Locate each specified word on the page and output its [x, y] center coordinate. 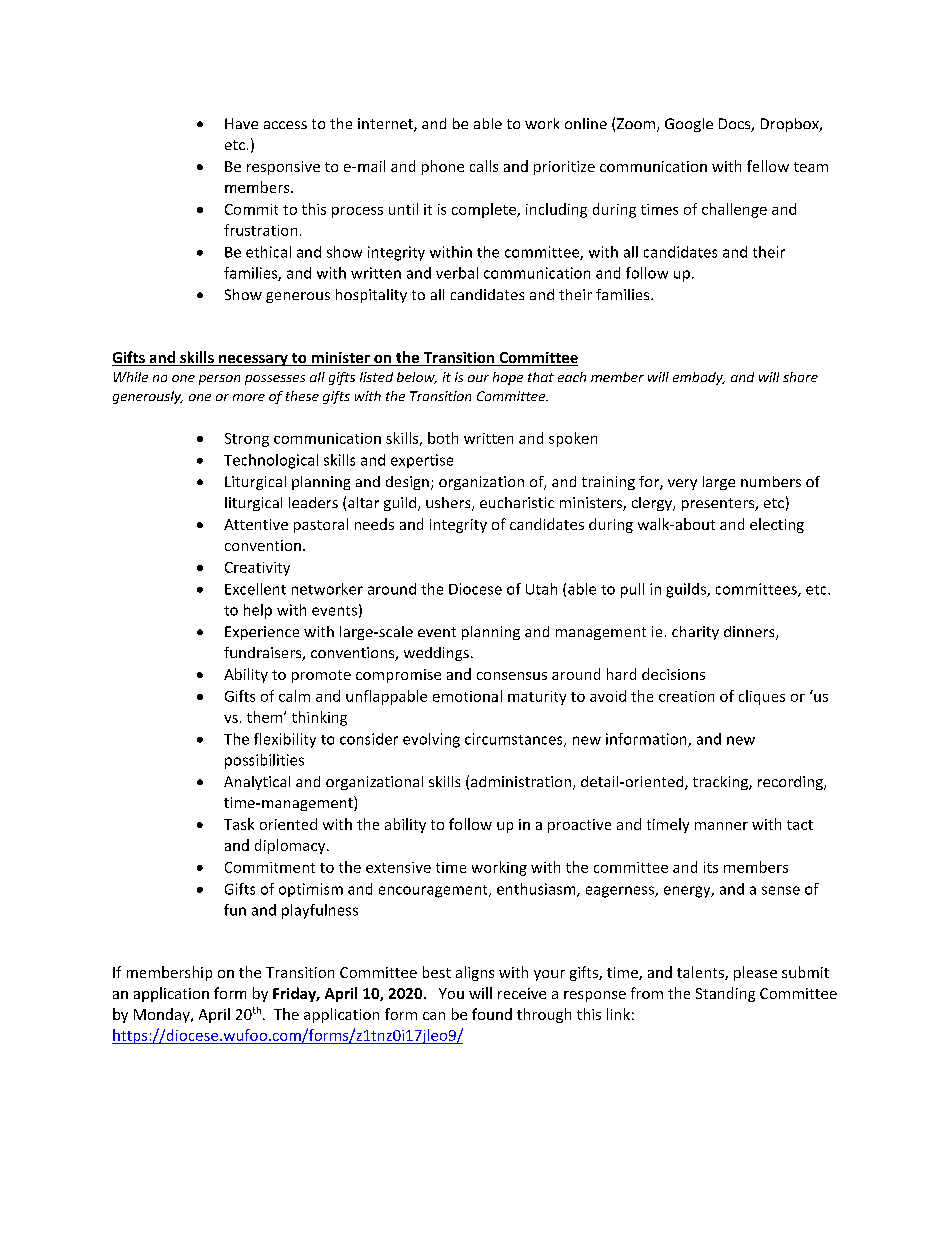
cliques [762, 697]
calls [484, 166]
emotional [467, 696]
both [443, 438]
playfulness [320, 911]
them [266, 717]
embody [699, 378]
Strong [247, 440]
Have [241, 123]
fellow [768, 166]
